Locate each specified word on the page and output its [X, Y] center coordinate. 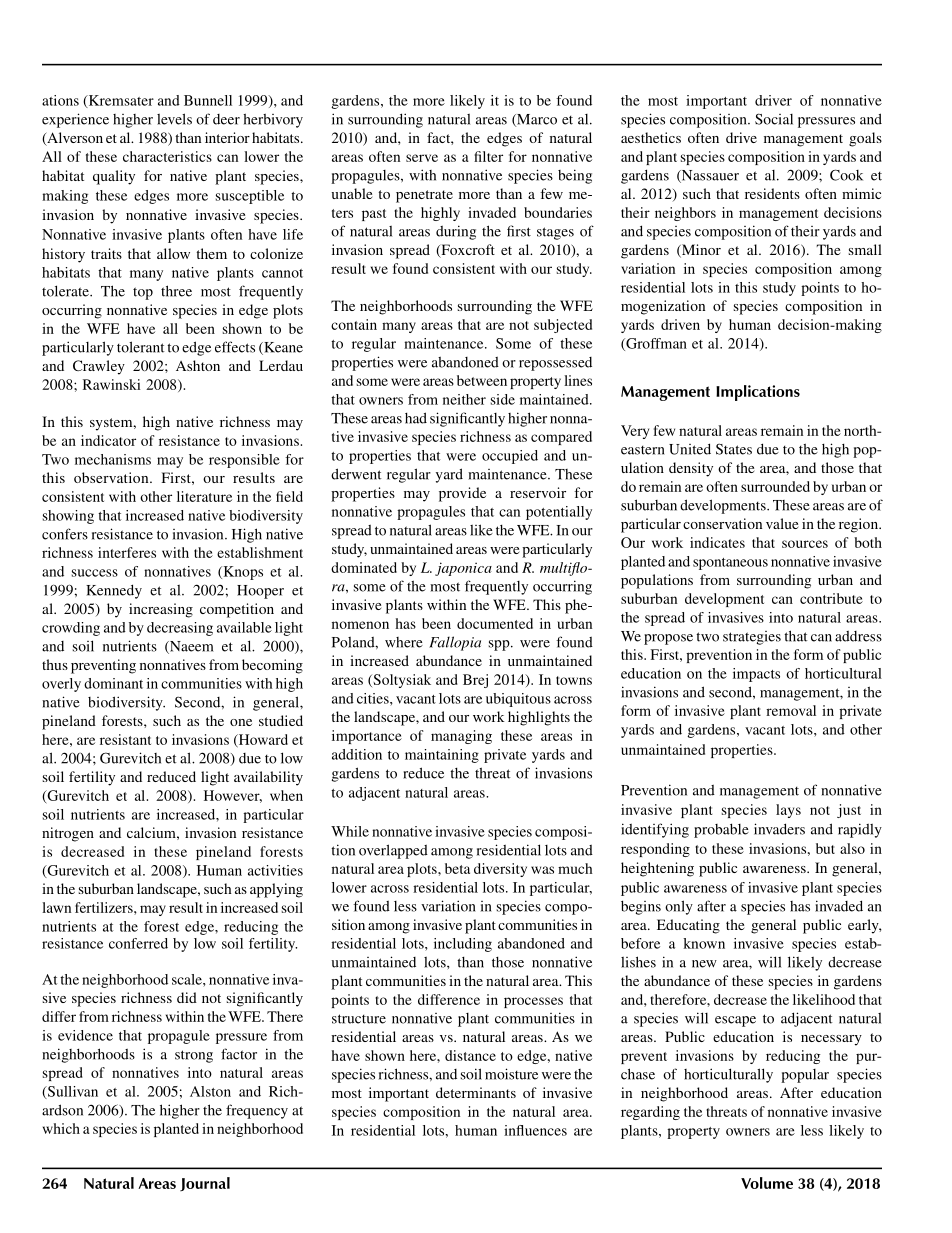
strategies [752, 638]
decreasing [180, 629]
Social [774, 119]
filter [488, 156]
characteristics [167, 156]
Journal [205, 1184]
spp [500, 645]
